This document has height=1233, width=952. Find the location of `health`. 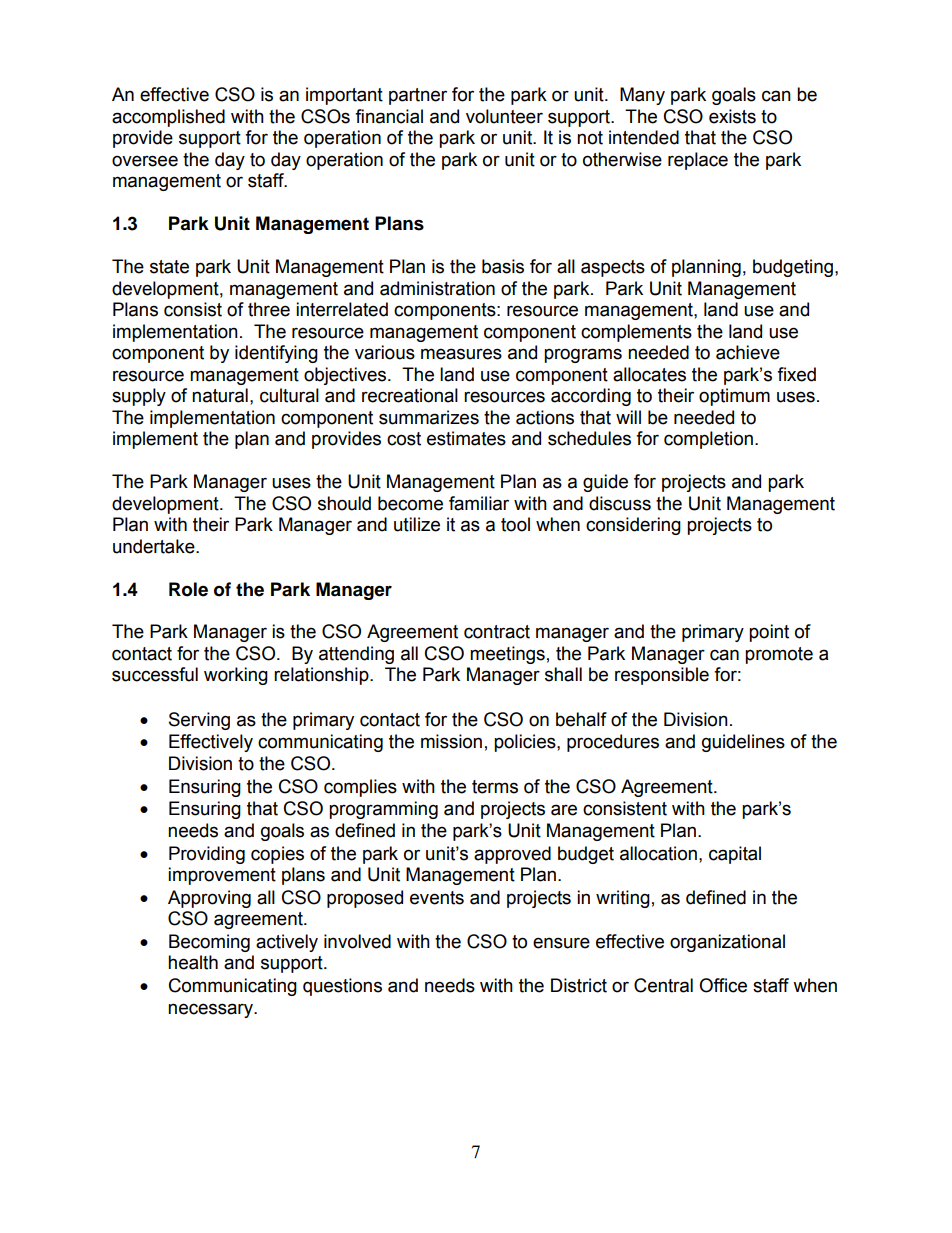

health is located at coordinates (193, 962).
